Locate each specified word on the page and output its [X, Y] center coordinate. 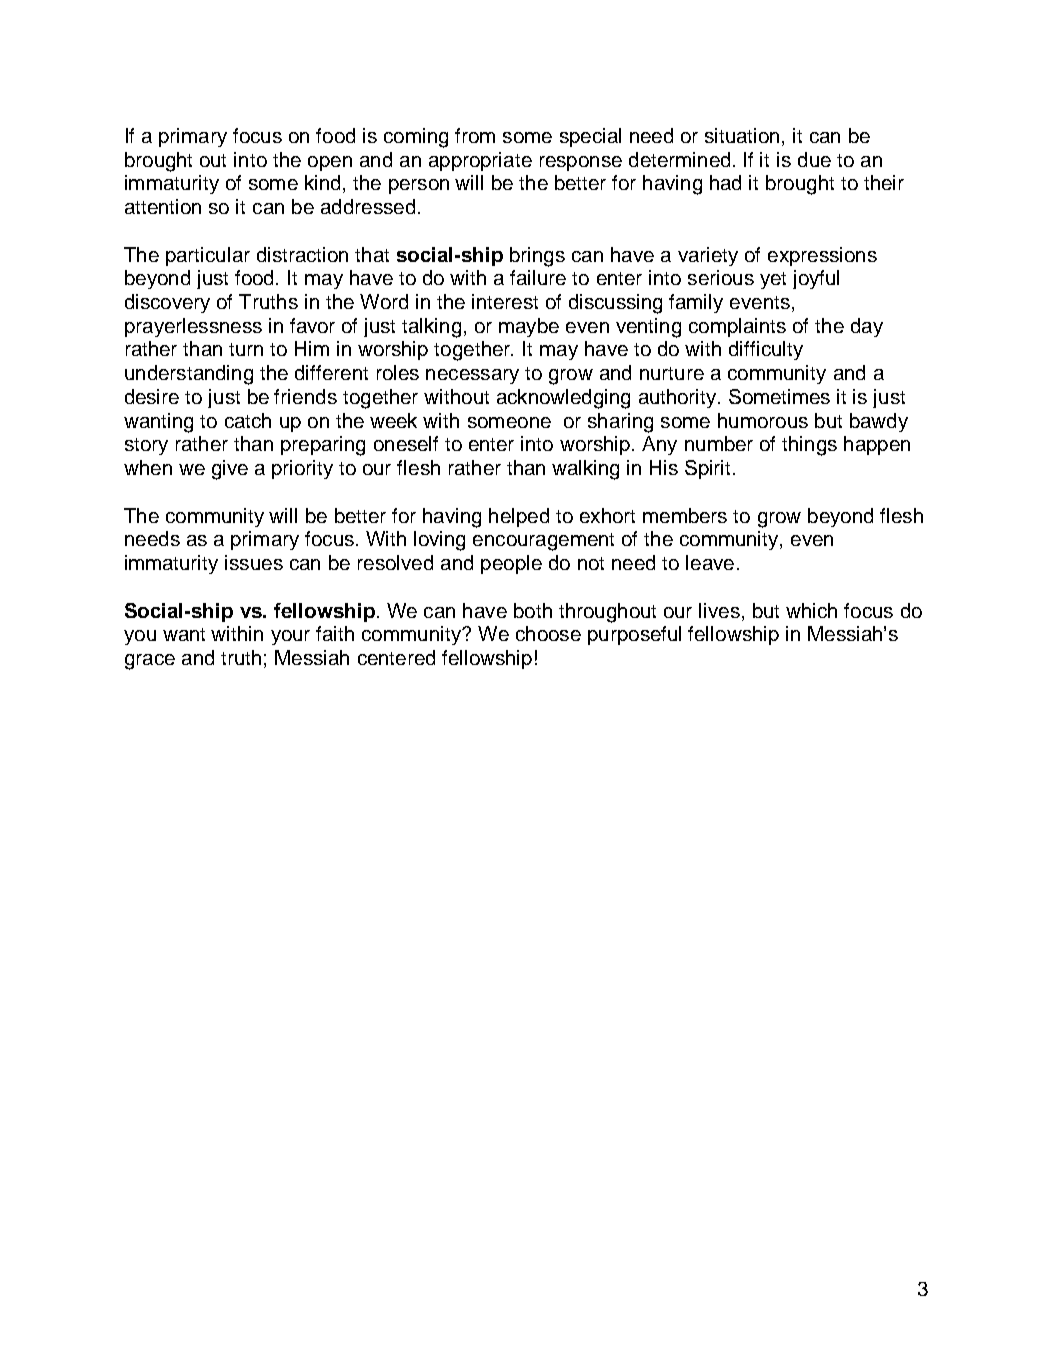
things [809, 446]
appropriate [480, 161]
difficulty [766, 350]
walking [585, 470]
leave [710, 562]
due [814, 159]
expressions [822, 256]
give [230, 470]
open [330, 163]
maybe [529, 327]
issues [254, 562]
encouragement [543, 542]
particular [208, 256]
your [290, 637]
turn [246, 349]
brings [537, 257]
